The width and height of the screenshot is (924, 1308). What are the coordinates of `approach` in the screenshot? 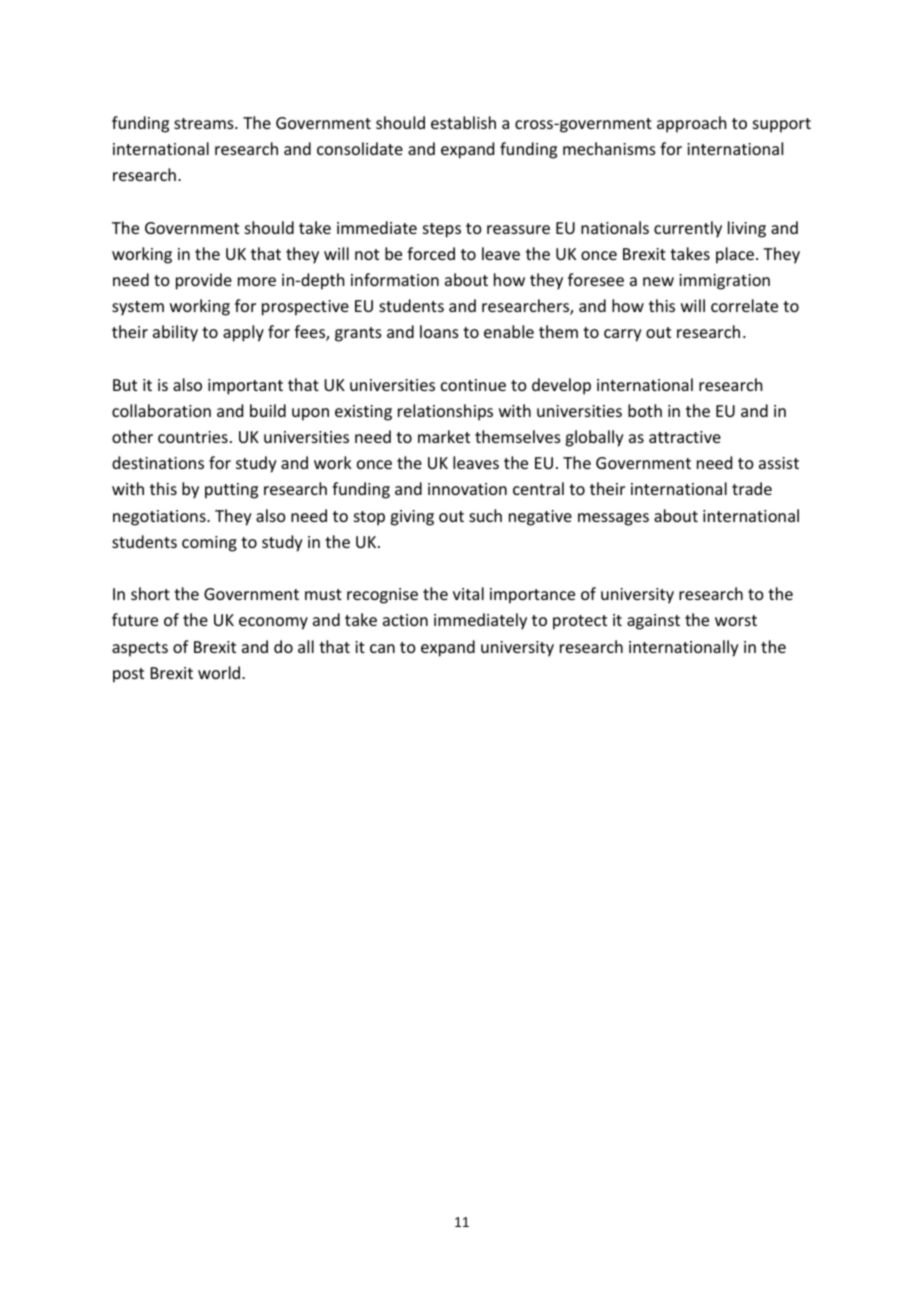 It's located at (691, 124).
